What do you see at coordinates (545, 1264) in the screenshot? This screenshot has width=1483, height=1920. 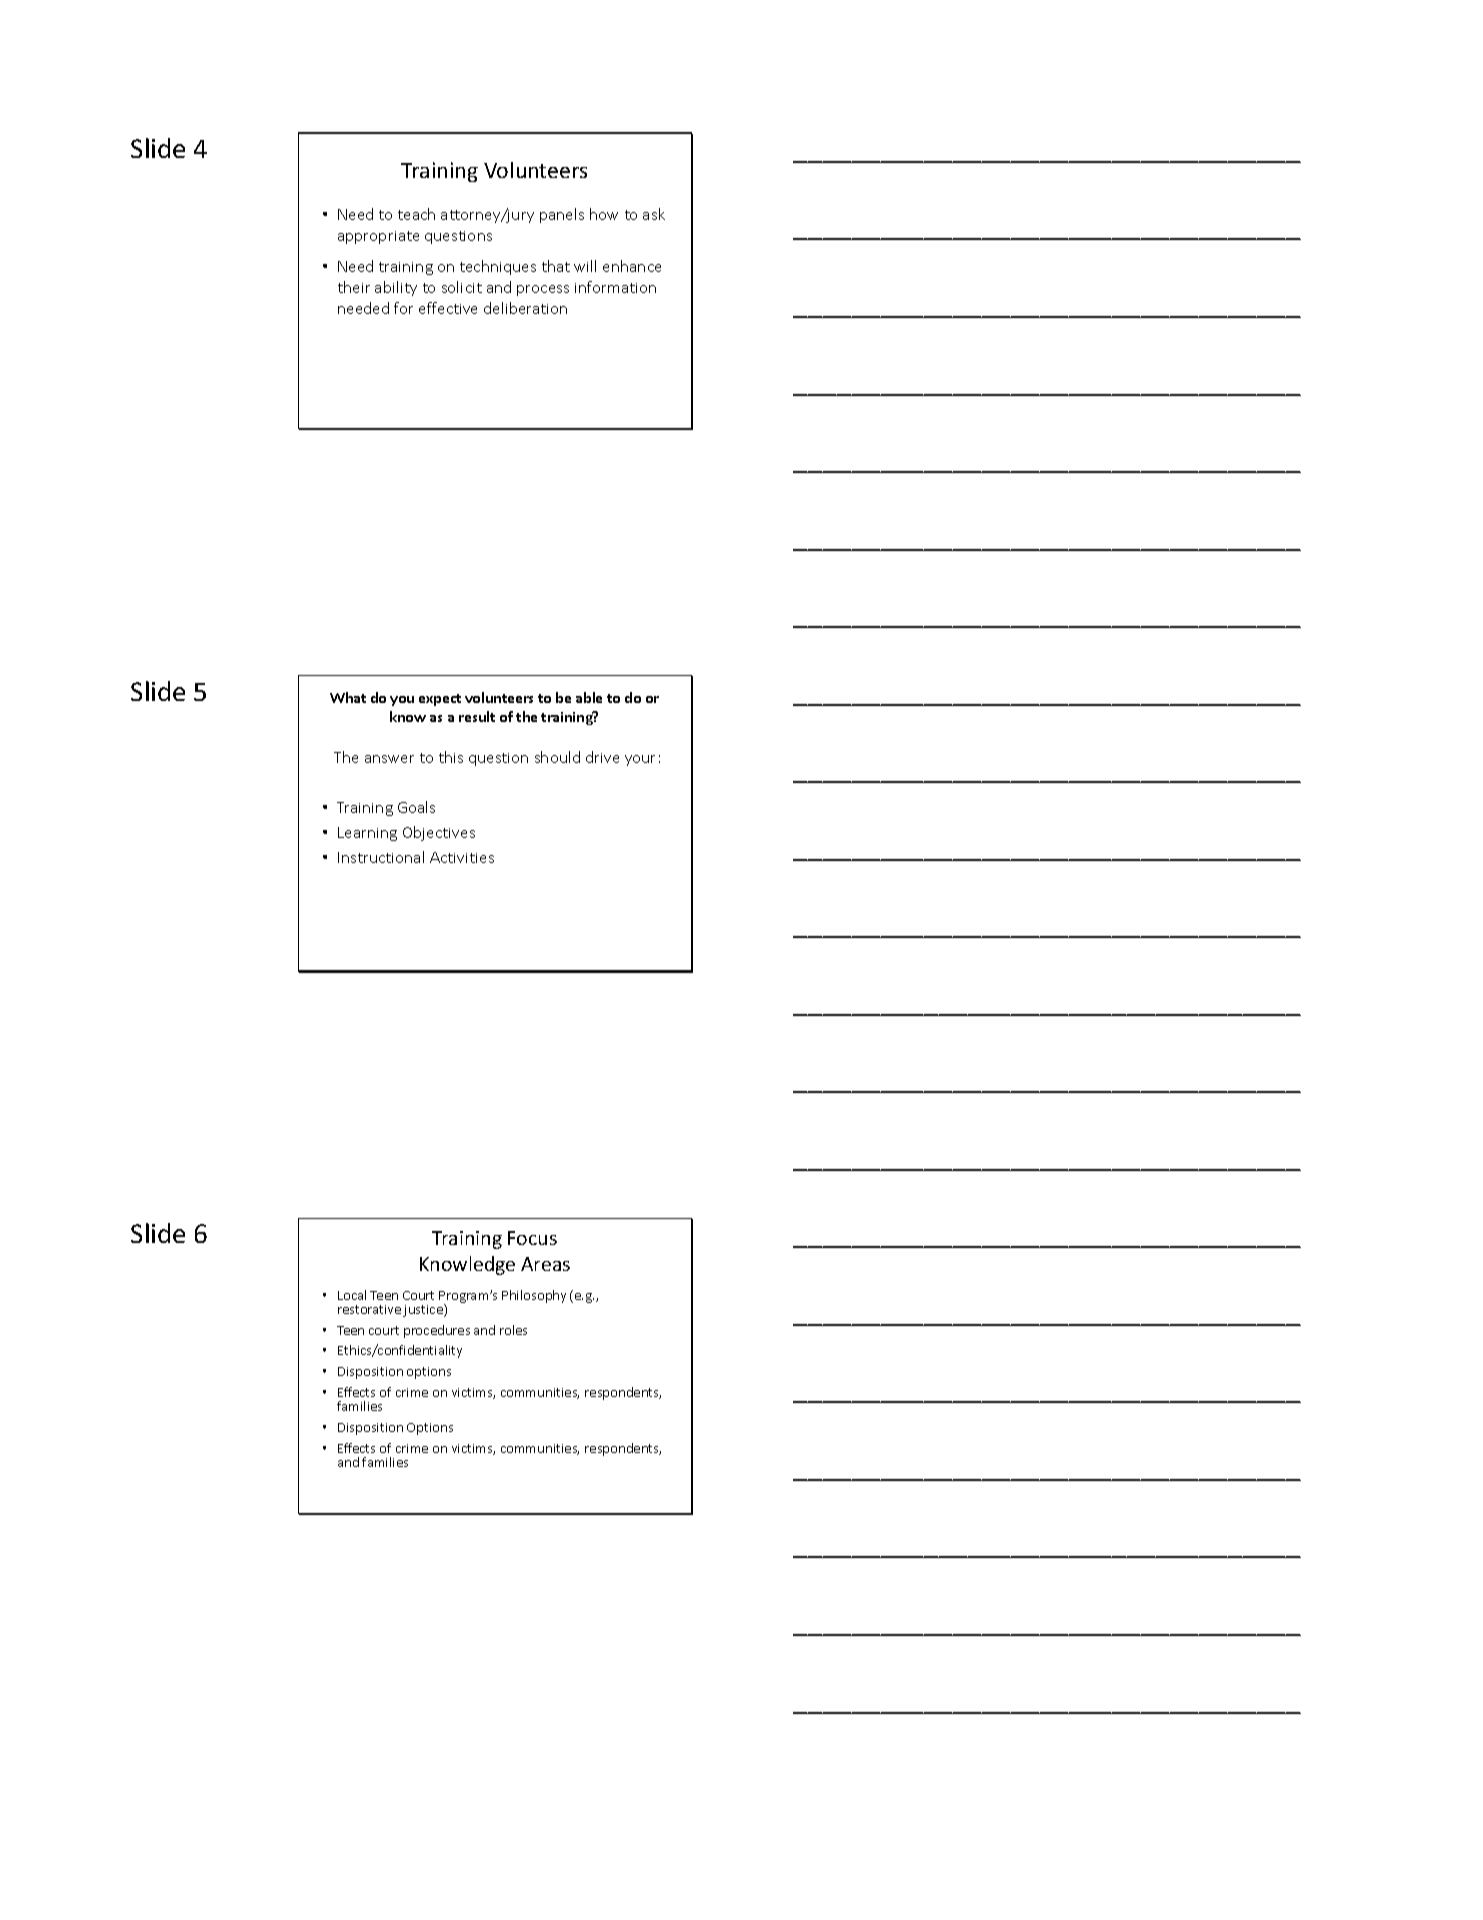 I see `Areas` at bounding box center [545, 1264].
